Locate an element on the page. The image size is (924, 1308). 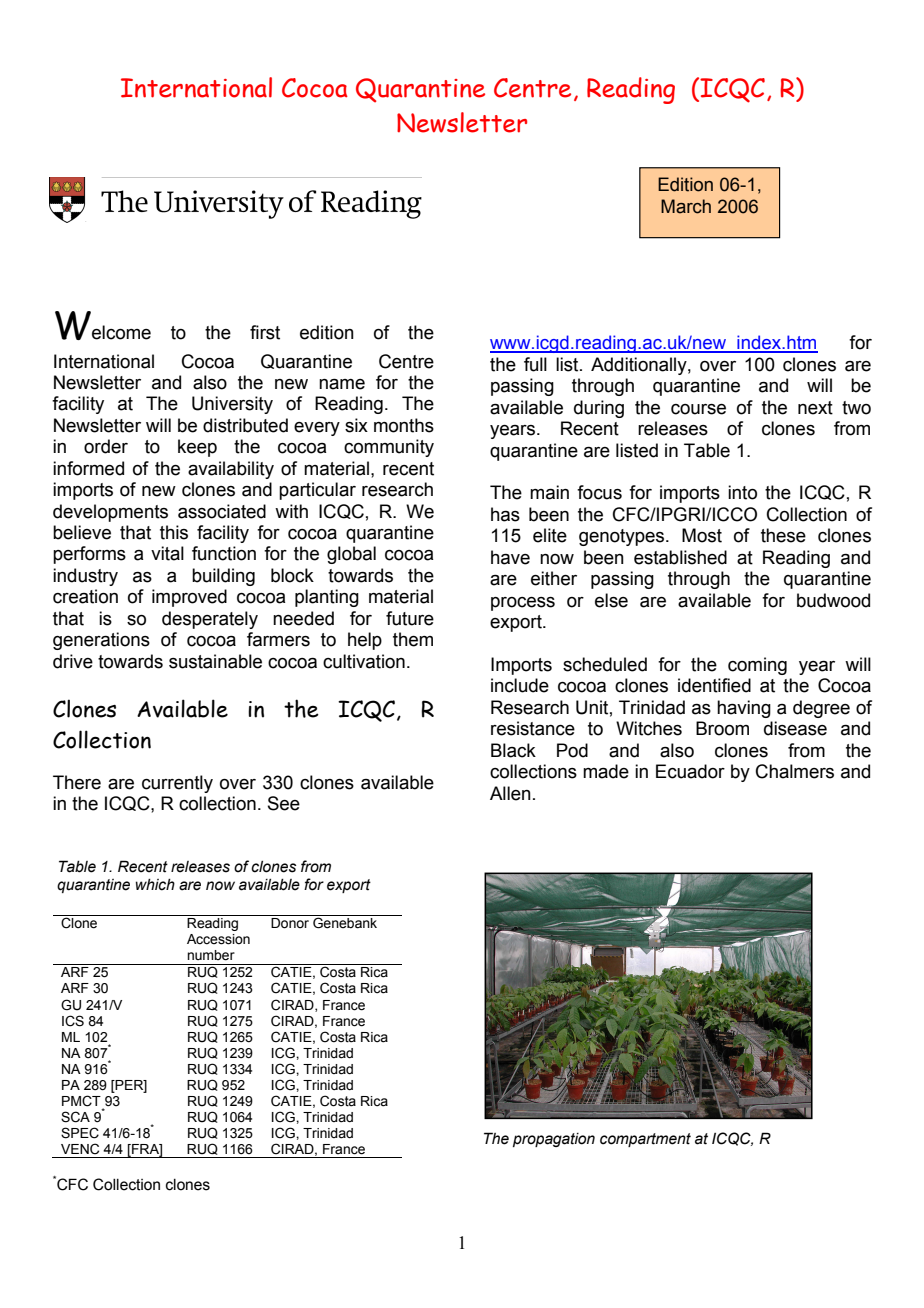
next is located at coordinates (815, 408).
